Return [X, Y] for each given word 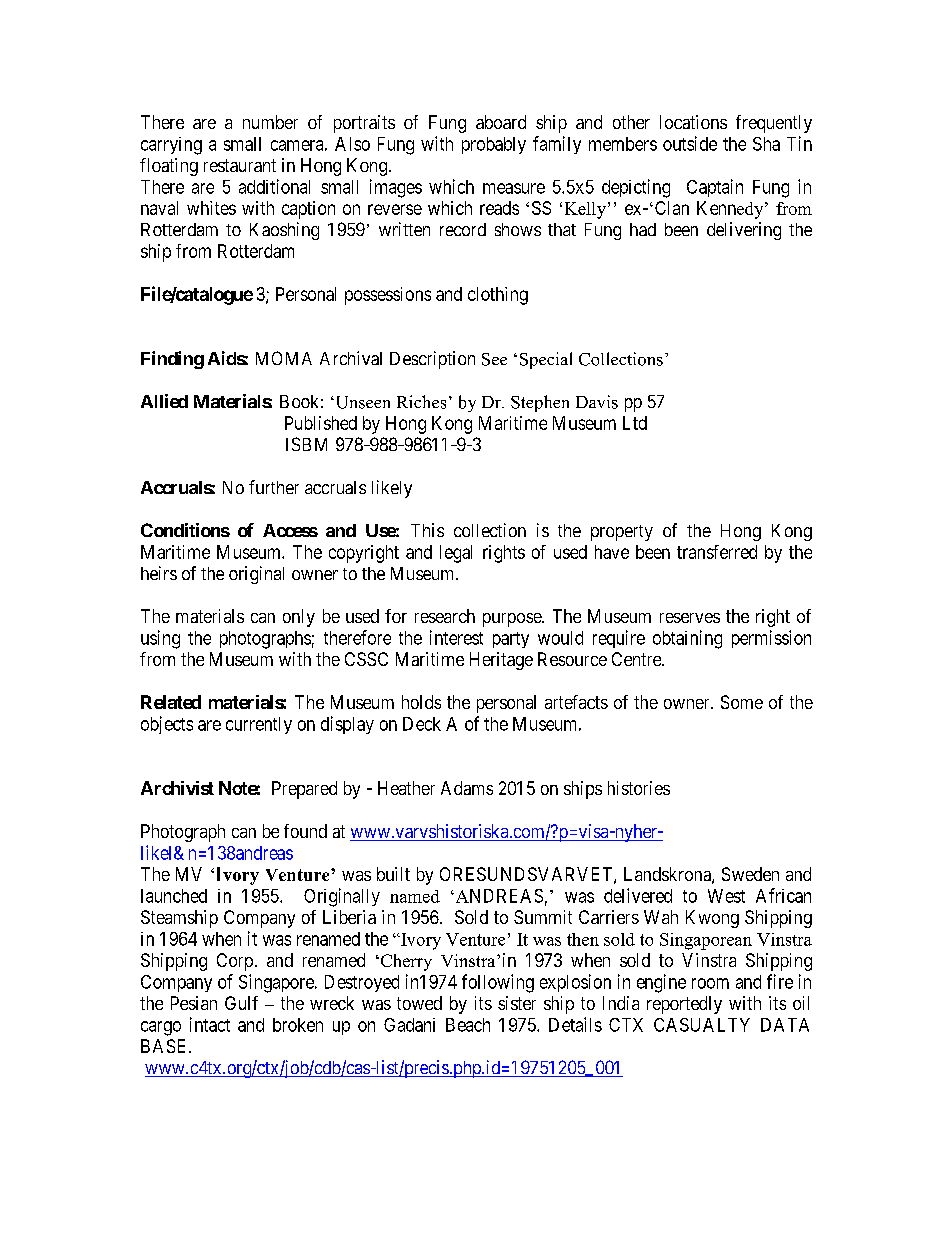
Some [742, 702]
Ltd [635, 423]
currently [259, 725]
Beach [468, 1025]
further [274, 487]
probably [494, 145]
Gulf [241, 1003]
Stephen [540, 403]
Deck [422, 724]
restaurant [240, 165]
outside [690, 143]
